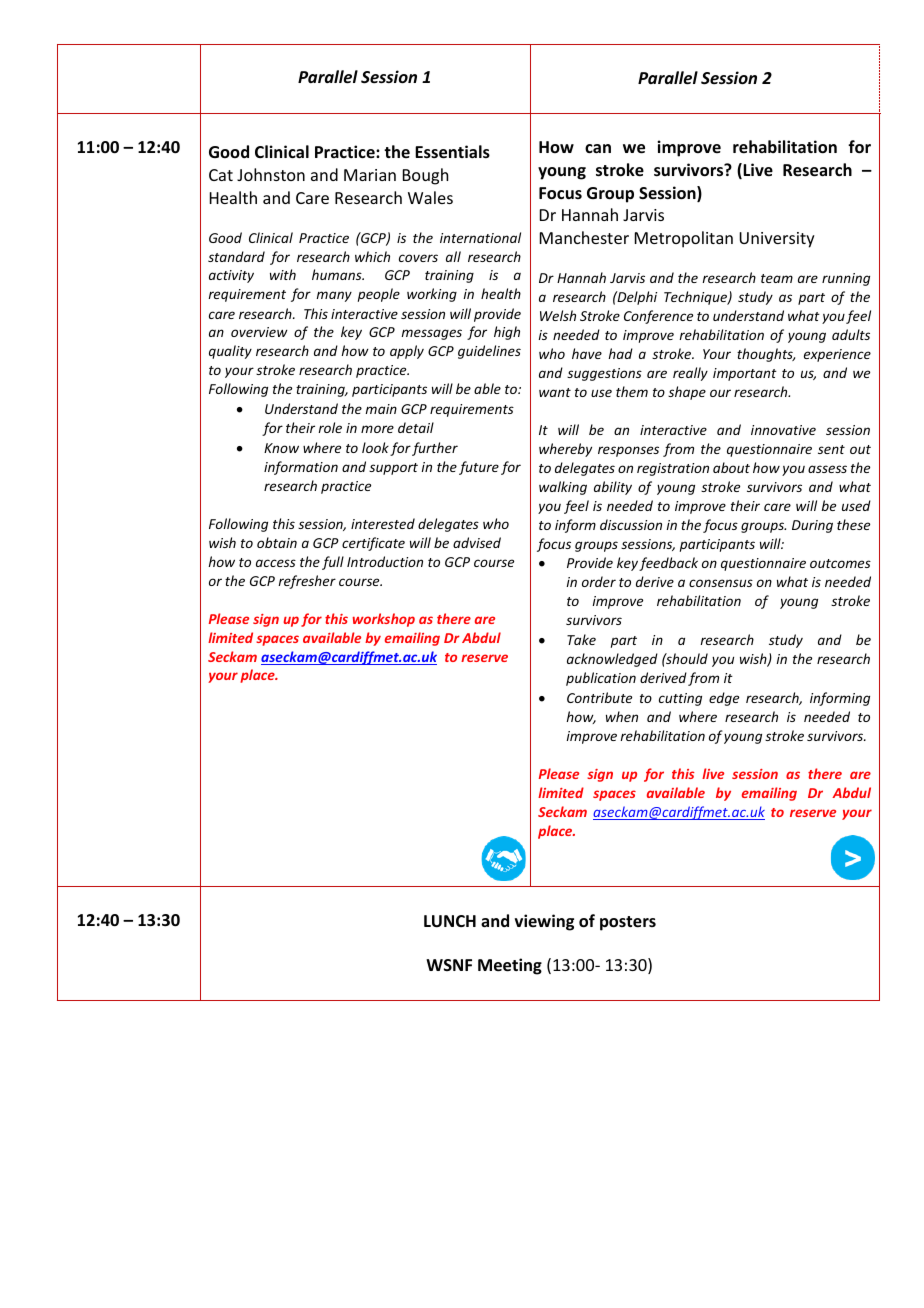  Describe the element at coordinates (777, 240) in the screenshot. I see `University` at that location.
